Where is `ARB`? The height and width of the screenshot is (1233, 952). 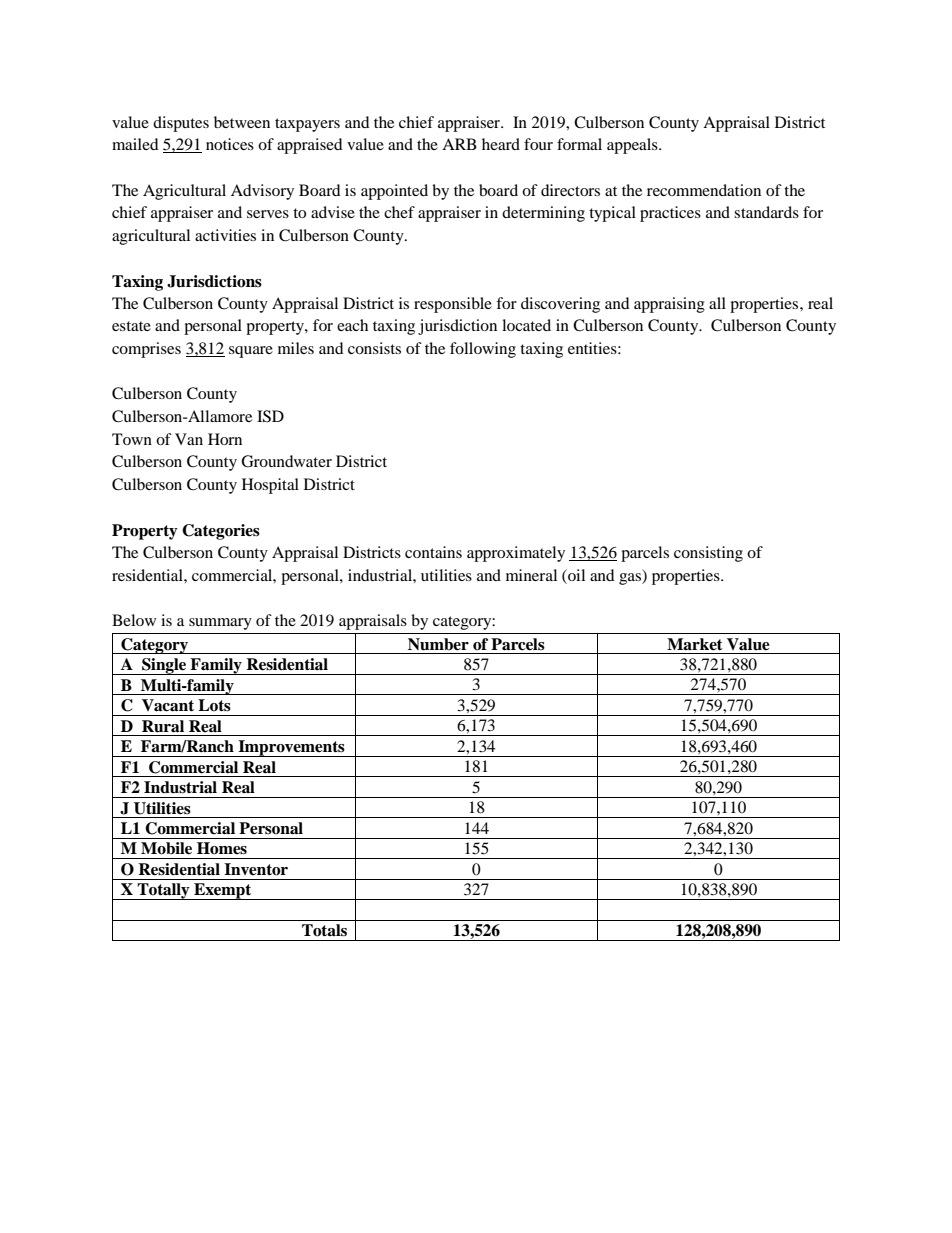
ARB is located at coordinates (459, 144).
